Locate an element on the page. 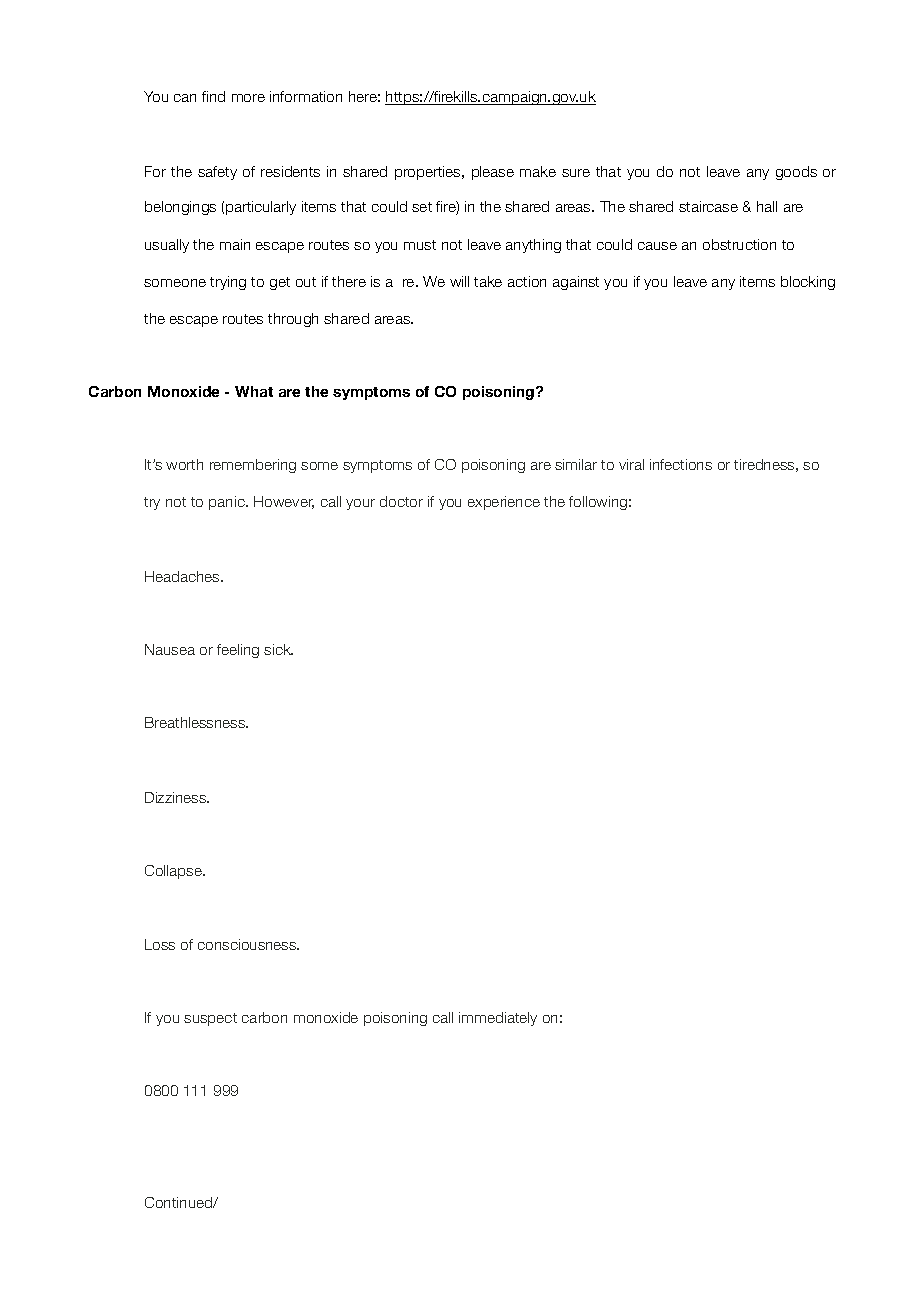 The height and width of the document is (1308, 924). consciousness is located at coordinates (248, 944).
